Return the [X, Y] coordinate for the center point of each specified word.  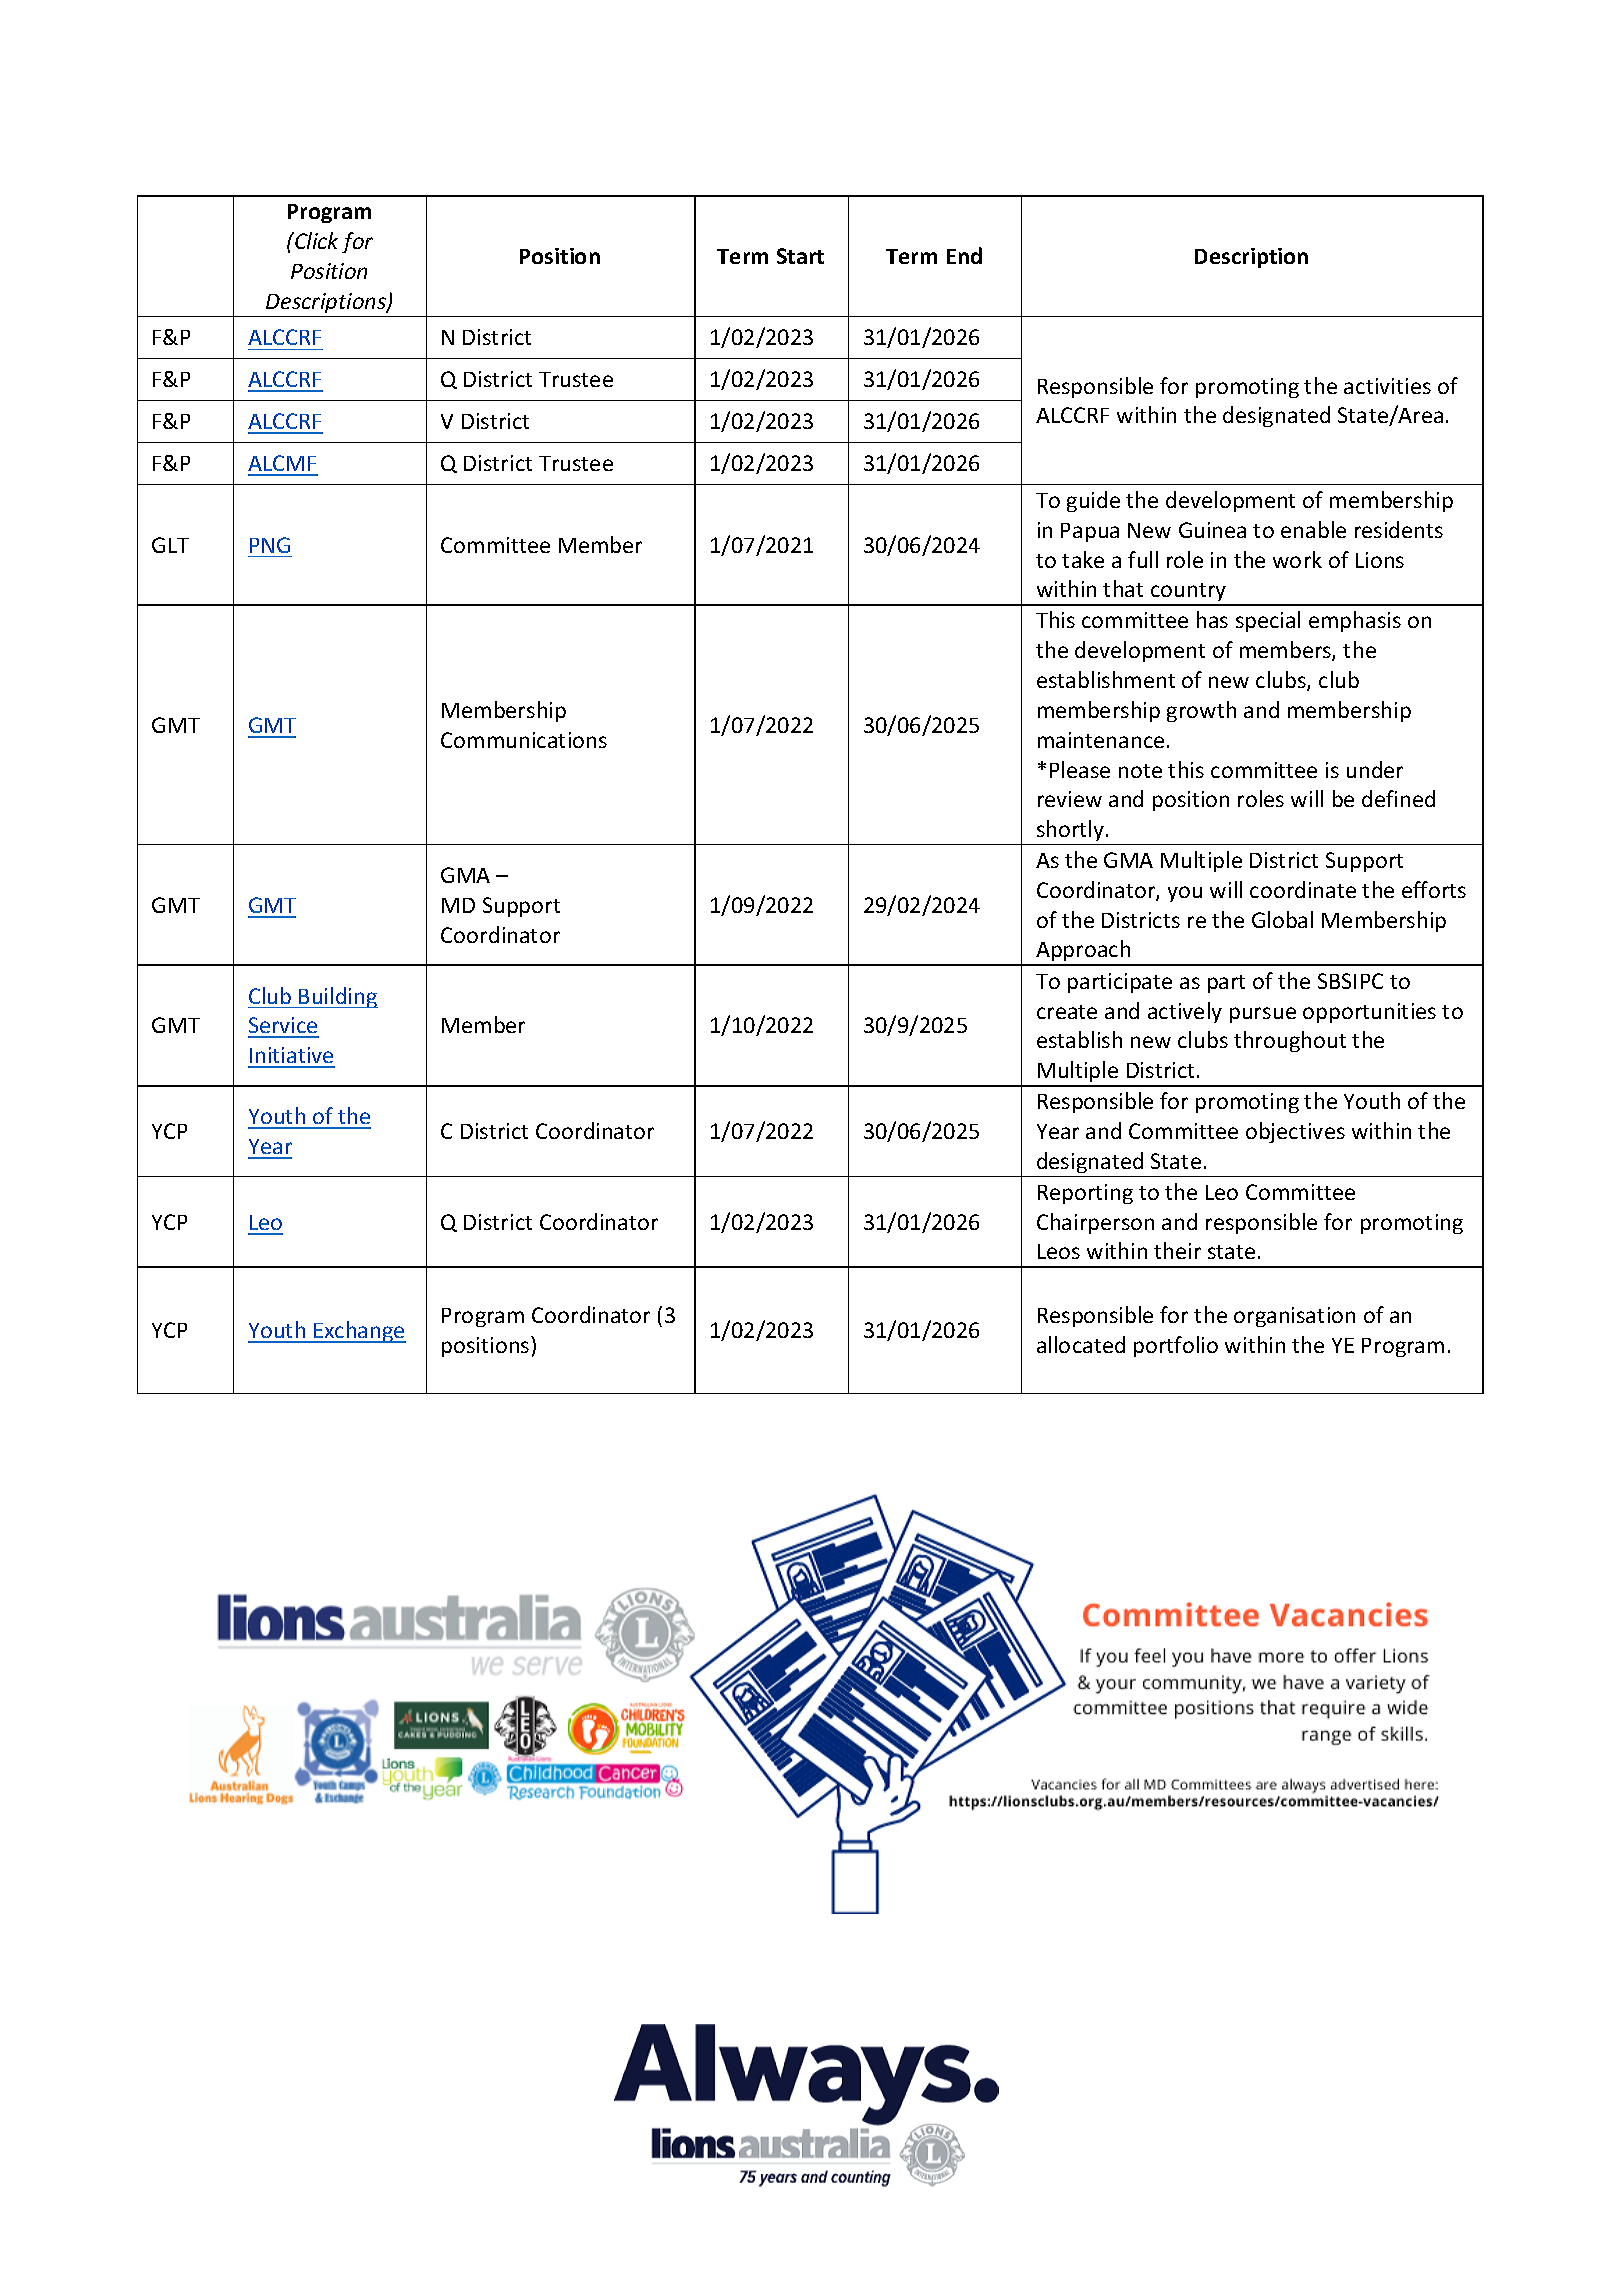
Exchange [359, 1332]
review [1070, 799]
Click [315, 240]
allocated [1081, 1344]
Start [800, 256]
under [1375, 769]
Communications [524, 740]
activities [1387, 386]
